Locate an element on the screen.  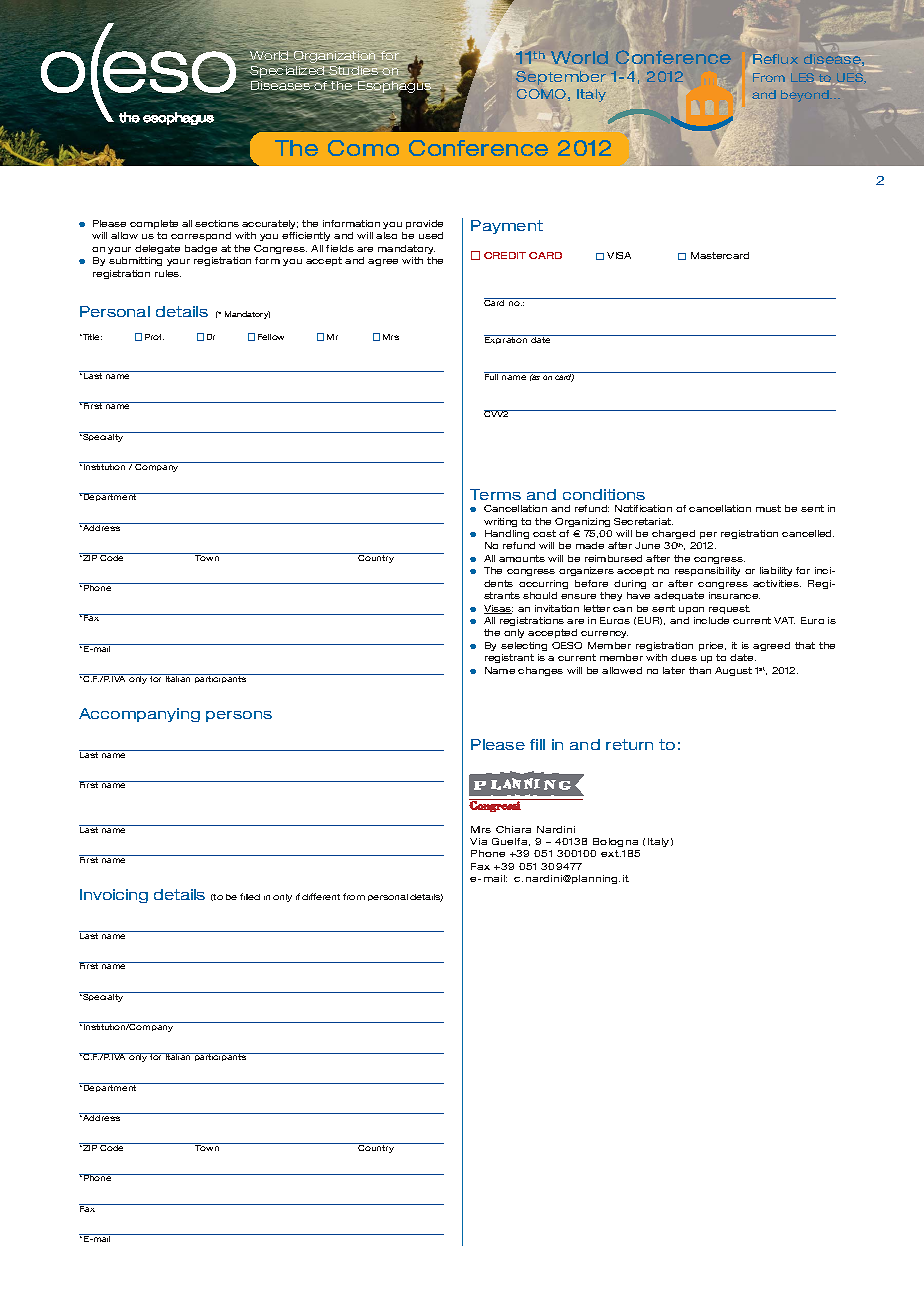
Invoicing is located at coordinates (114, 896).
